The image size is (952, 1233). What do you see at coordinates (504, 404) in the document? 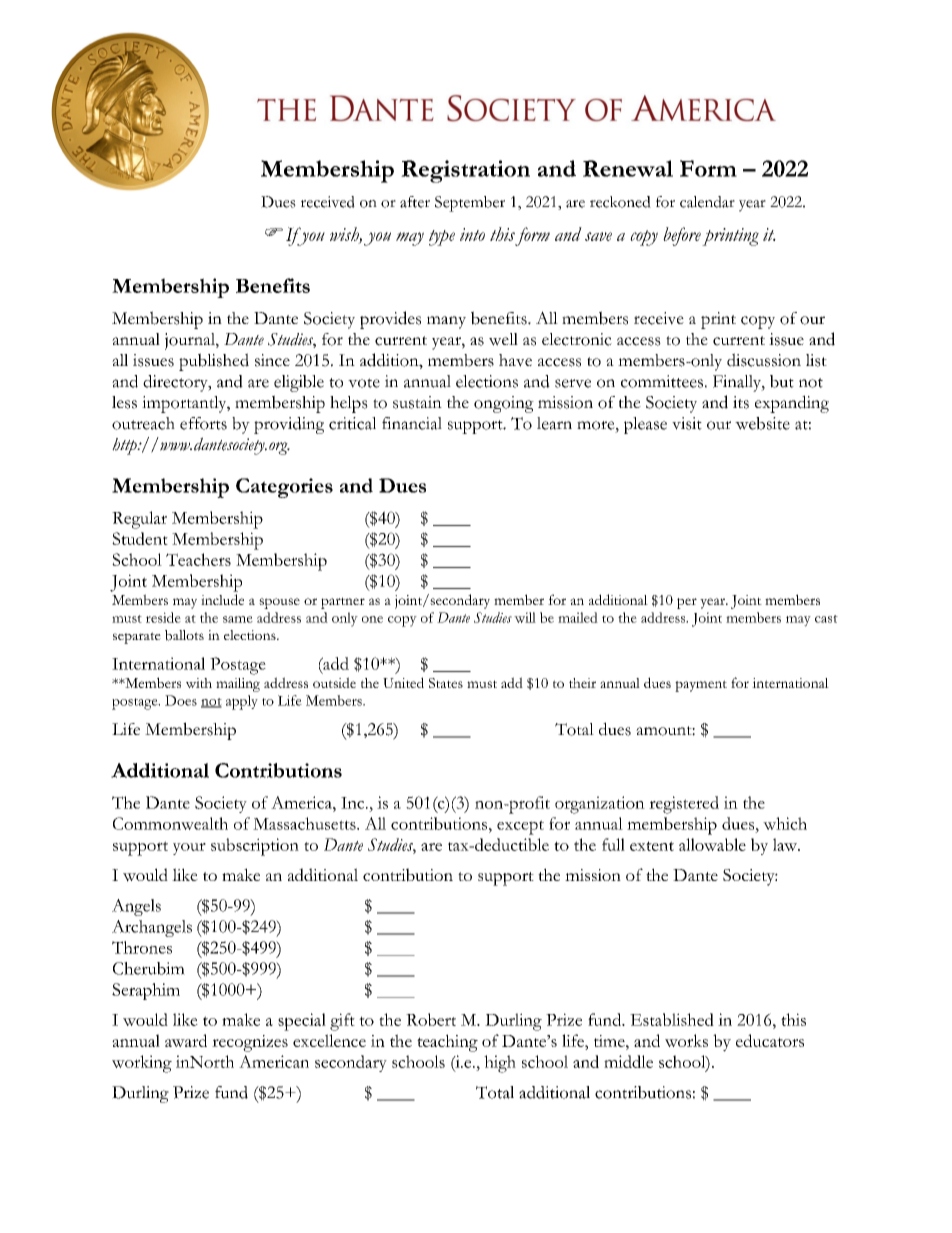
I see `ongoing` at bounding box center [504, 404].
